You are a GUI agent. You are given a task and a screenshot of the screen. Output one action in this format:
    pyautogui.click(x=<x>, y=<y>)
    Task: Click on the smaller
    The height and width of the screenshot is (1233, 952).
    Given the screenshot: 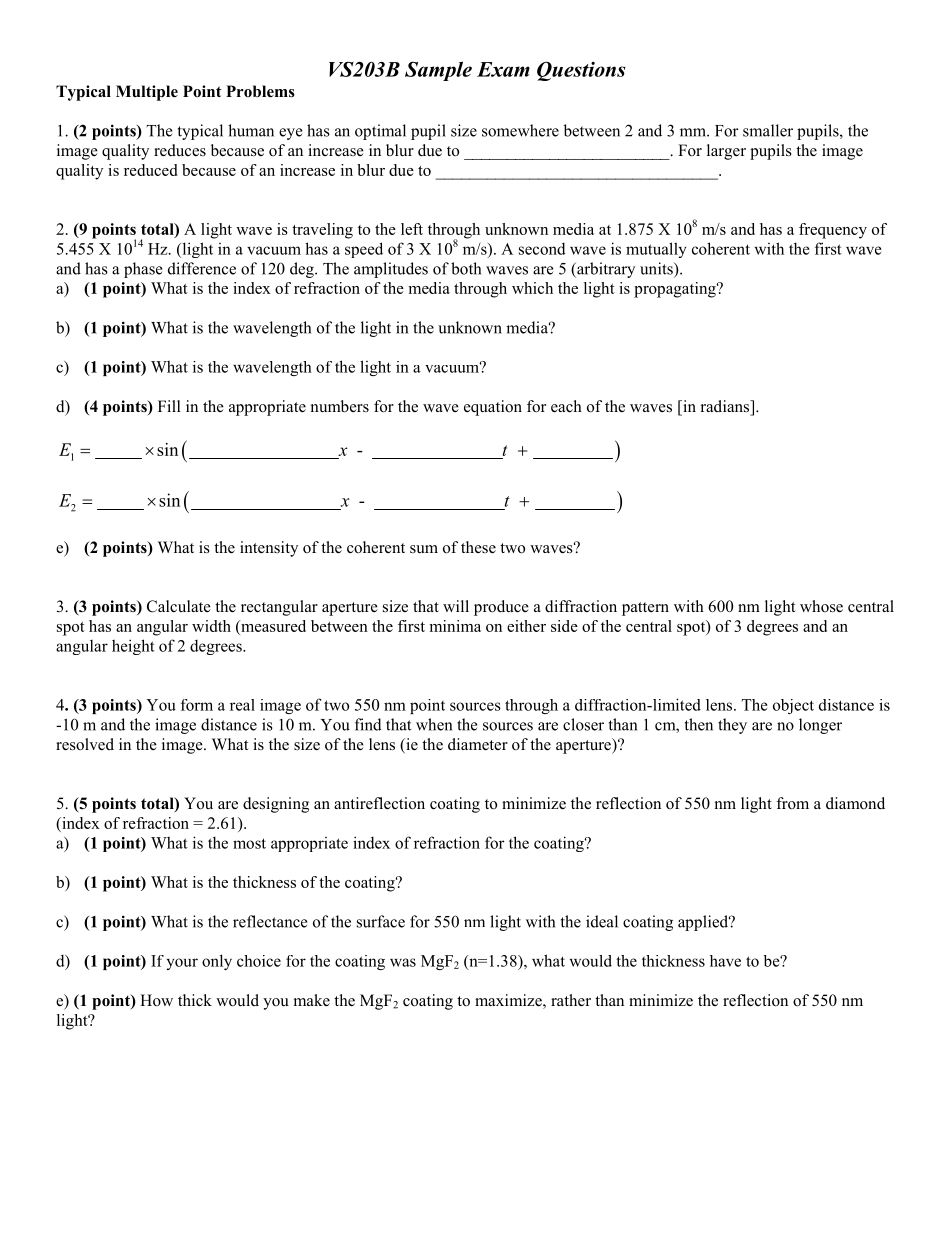 What is the action you would take?
    pyautogui.click(x=768, y=130)
